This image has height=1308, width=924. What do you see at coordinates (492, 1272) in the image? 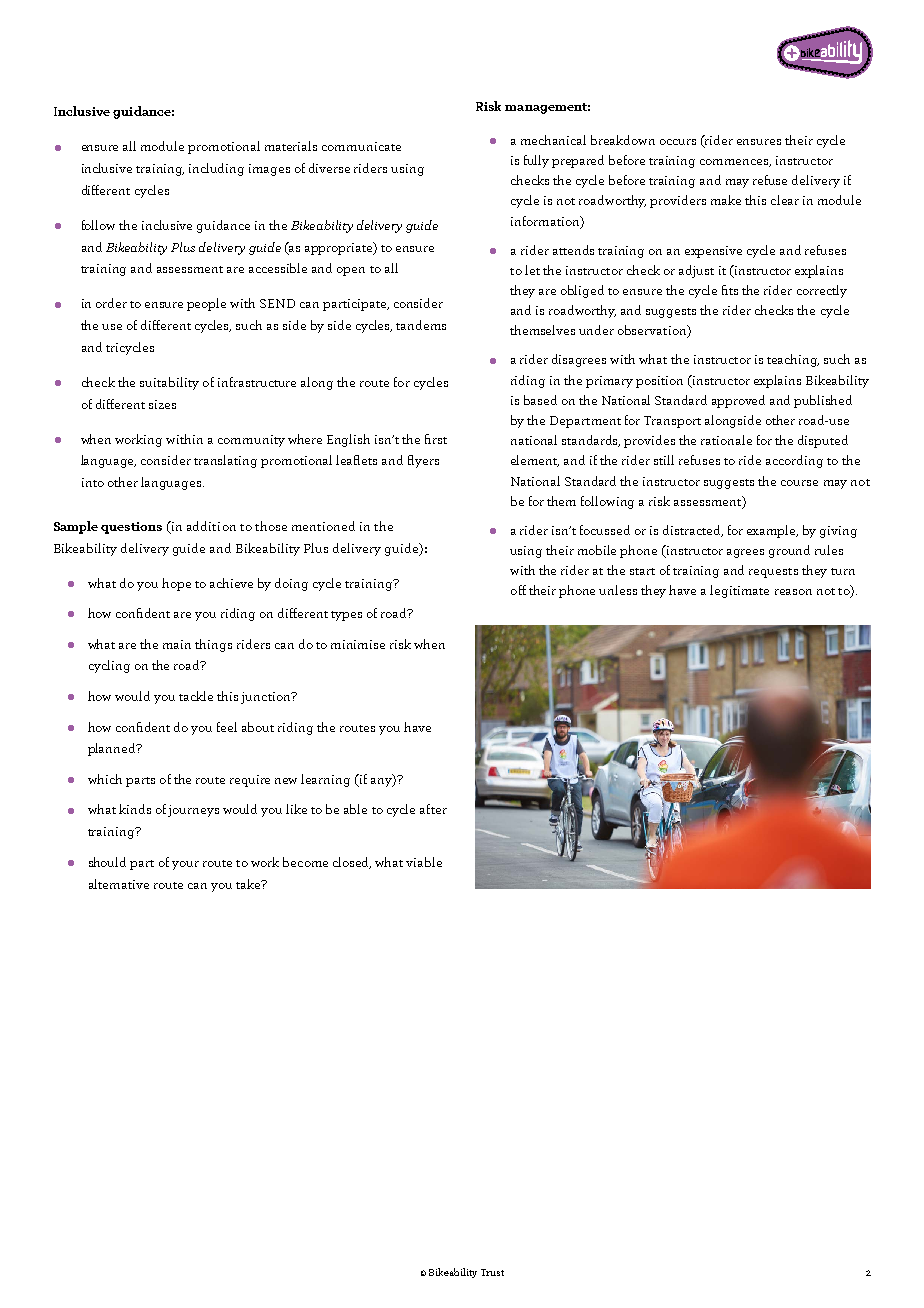
I see `Trust` at bounding box center [492, 1272].
